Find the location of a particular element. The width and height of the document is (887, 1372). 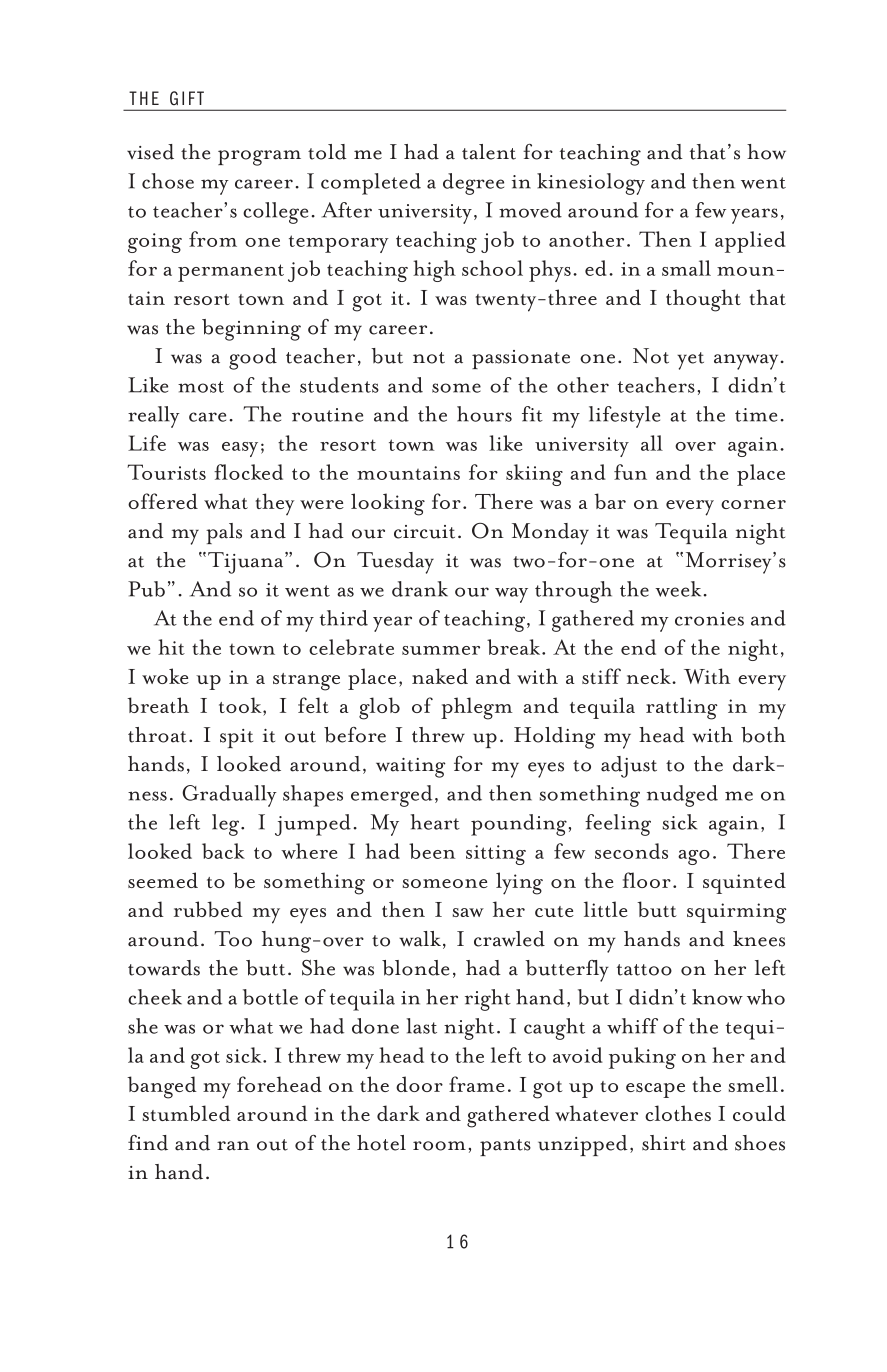

GIFT is located at coordinates (187, 98).
